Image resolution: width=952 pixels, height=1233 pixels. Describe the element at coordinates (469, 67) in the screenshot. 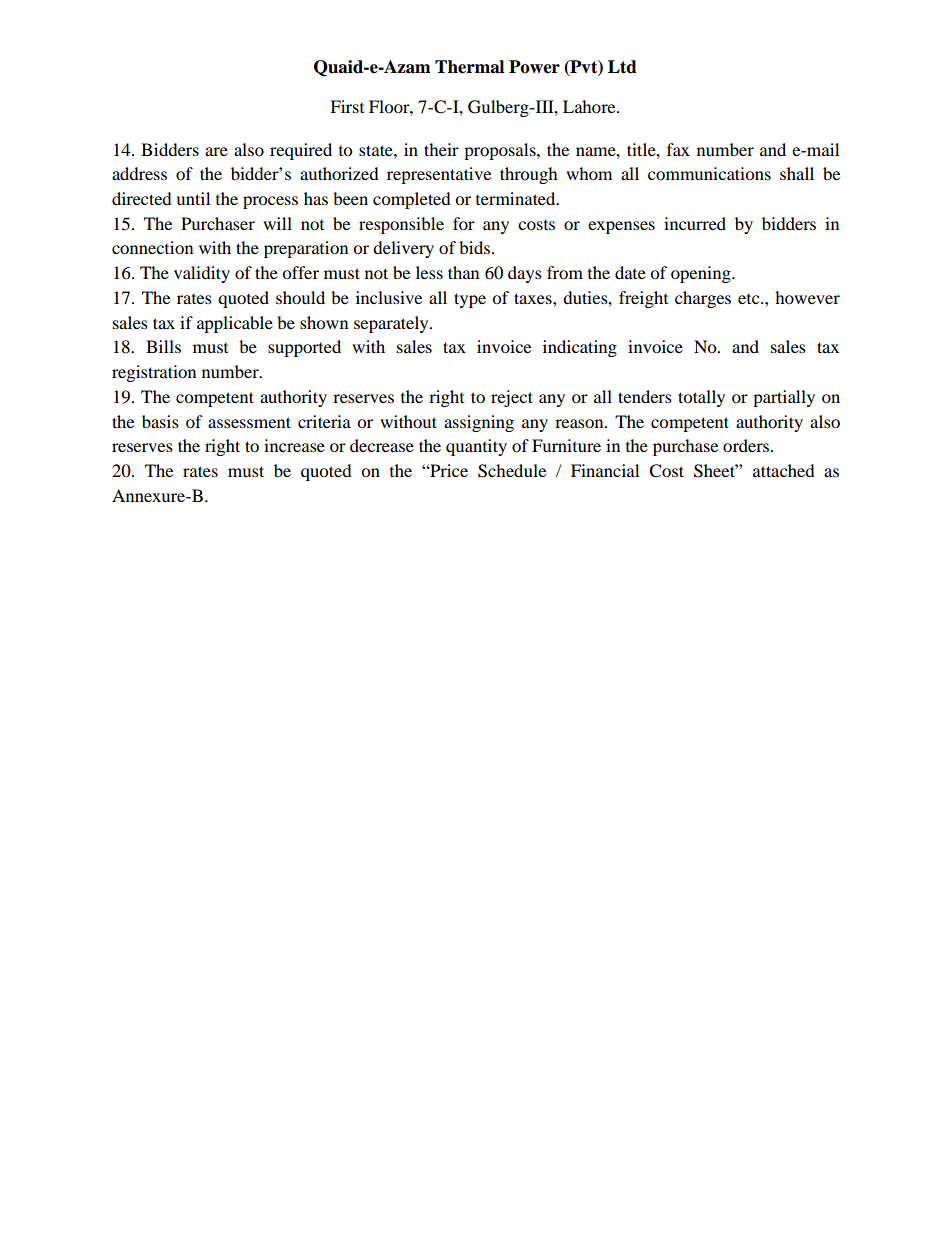

I see `Thermal` at that location.
